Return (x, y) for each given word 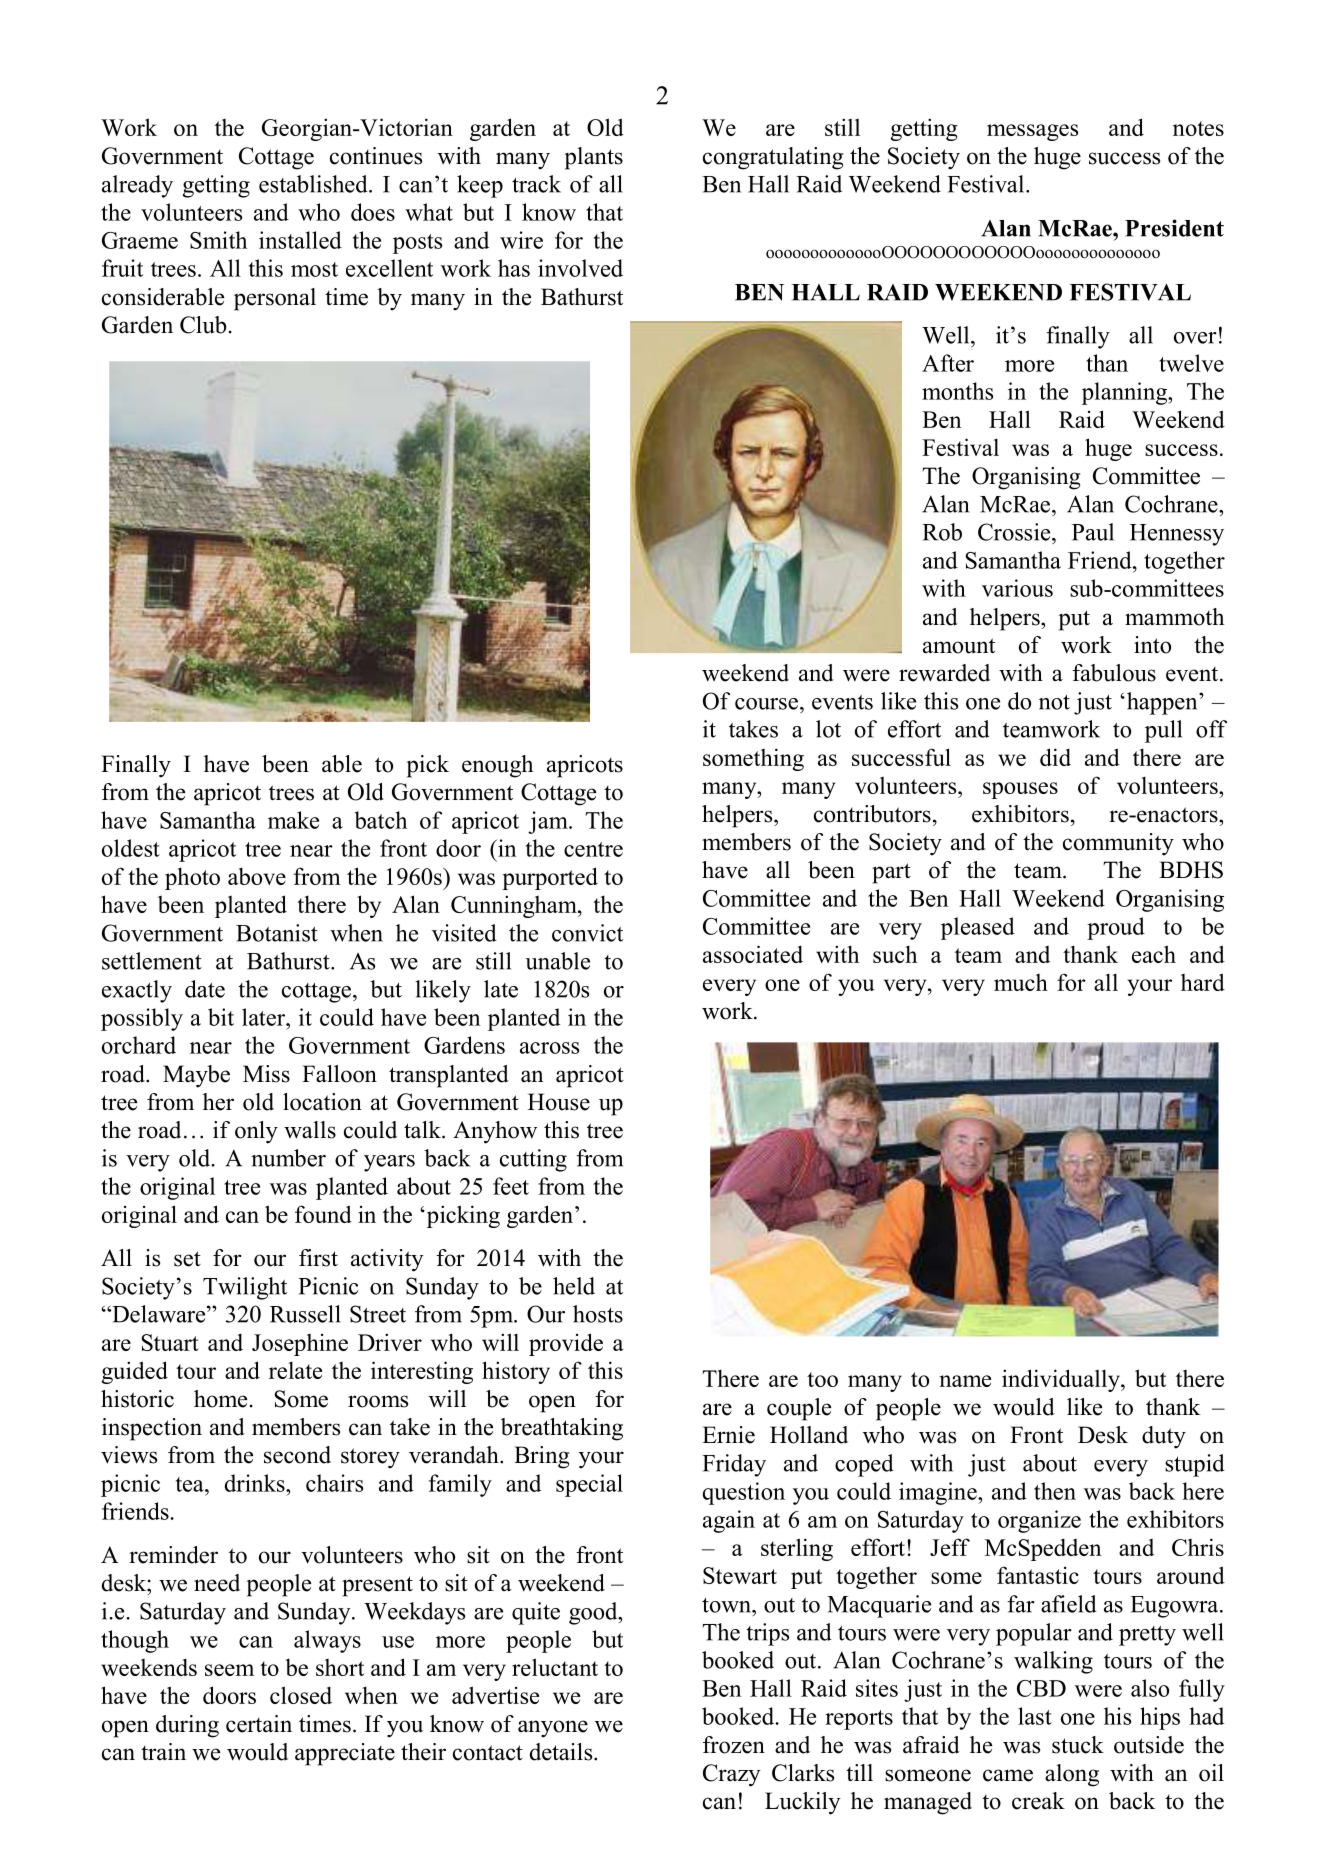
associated (753, 954)
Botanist (277, 933)
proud (1116, 928)
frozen (734, 1745)
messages (1032, 132)
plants (593, 158)
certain (259, 1724)
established (314, 184)
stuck (1078, 1745)
